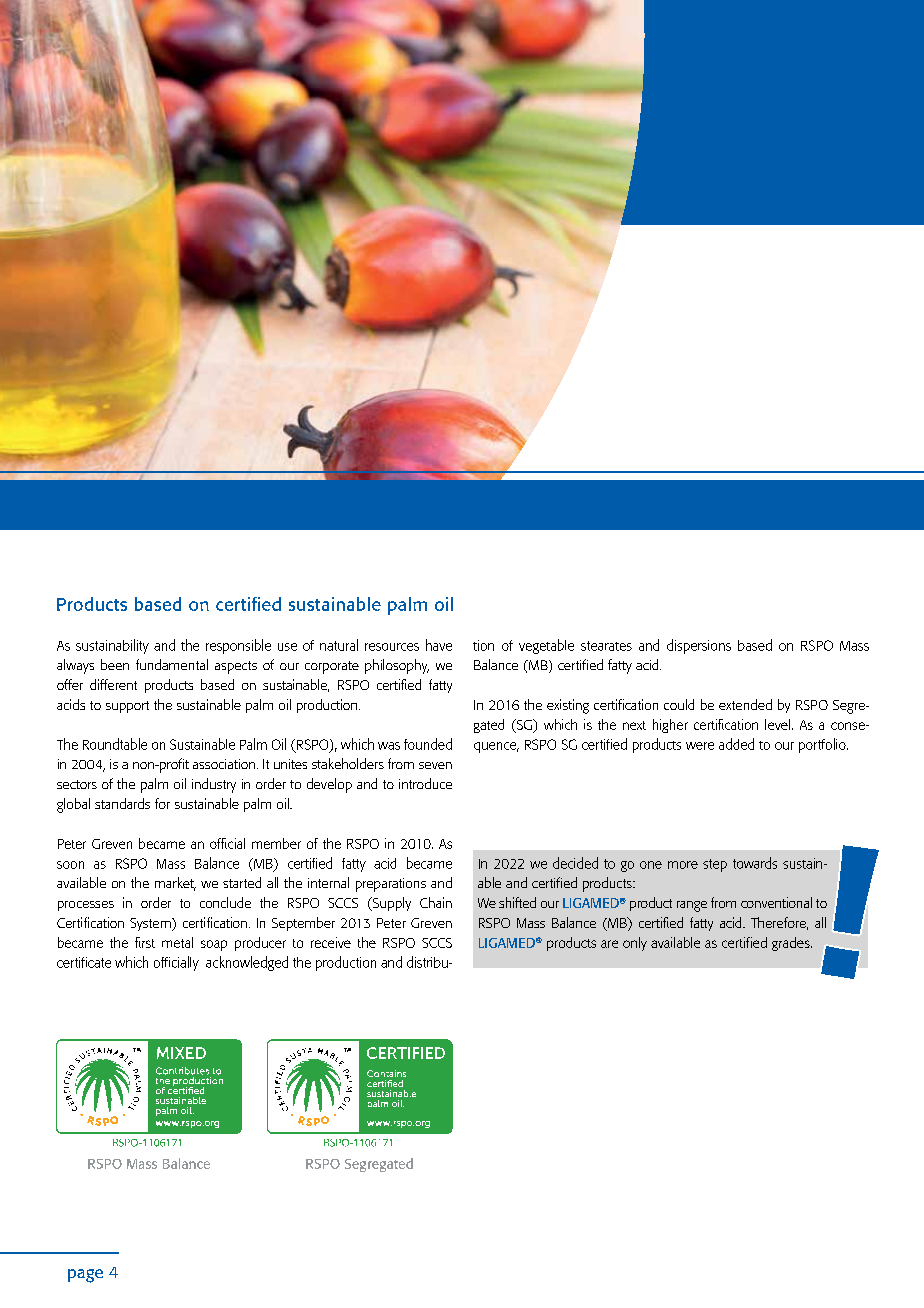 This screenshot has height=1308, width=924. Describe the element at coordinates (692, 906) in the screenshot. I see `range` at that location.
